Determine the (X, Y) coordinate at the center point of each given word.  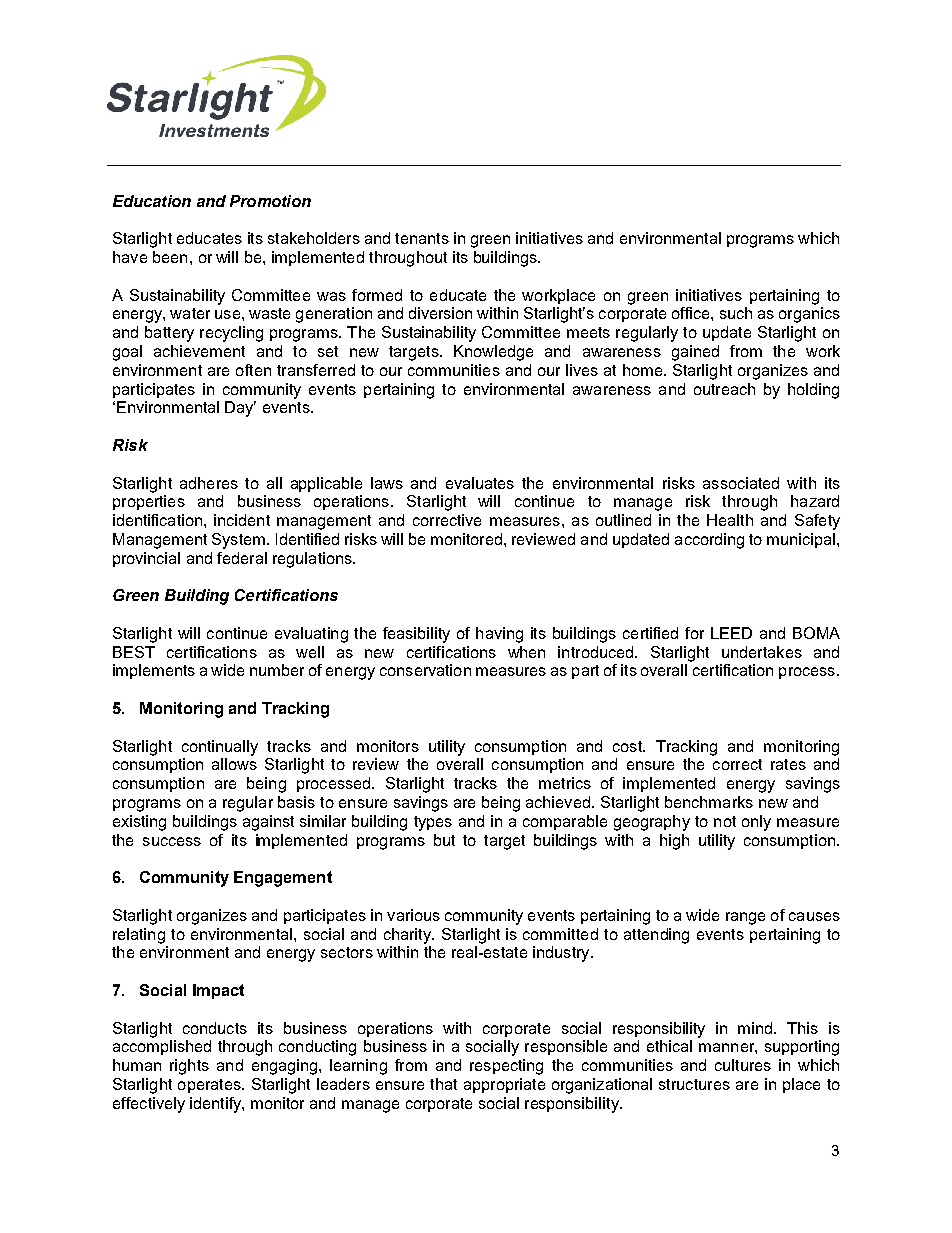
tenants (422, 238)
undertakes (762, 652)
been (170, 257)
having (499, 635)
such (736, 313)
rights (189, 1067)
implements (154, 671)
